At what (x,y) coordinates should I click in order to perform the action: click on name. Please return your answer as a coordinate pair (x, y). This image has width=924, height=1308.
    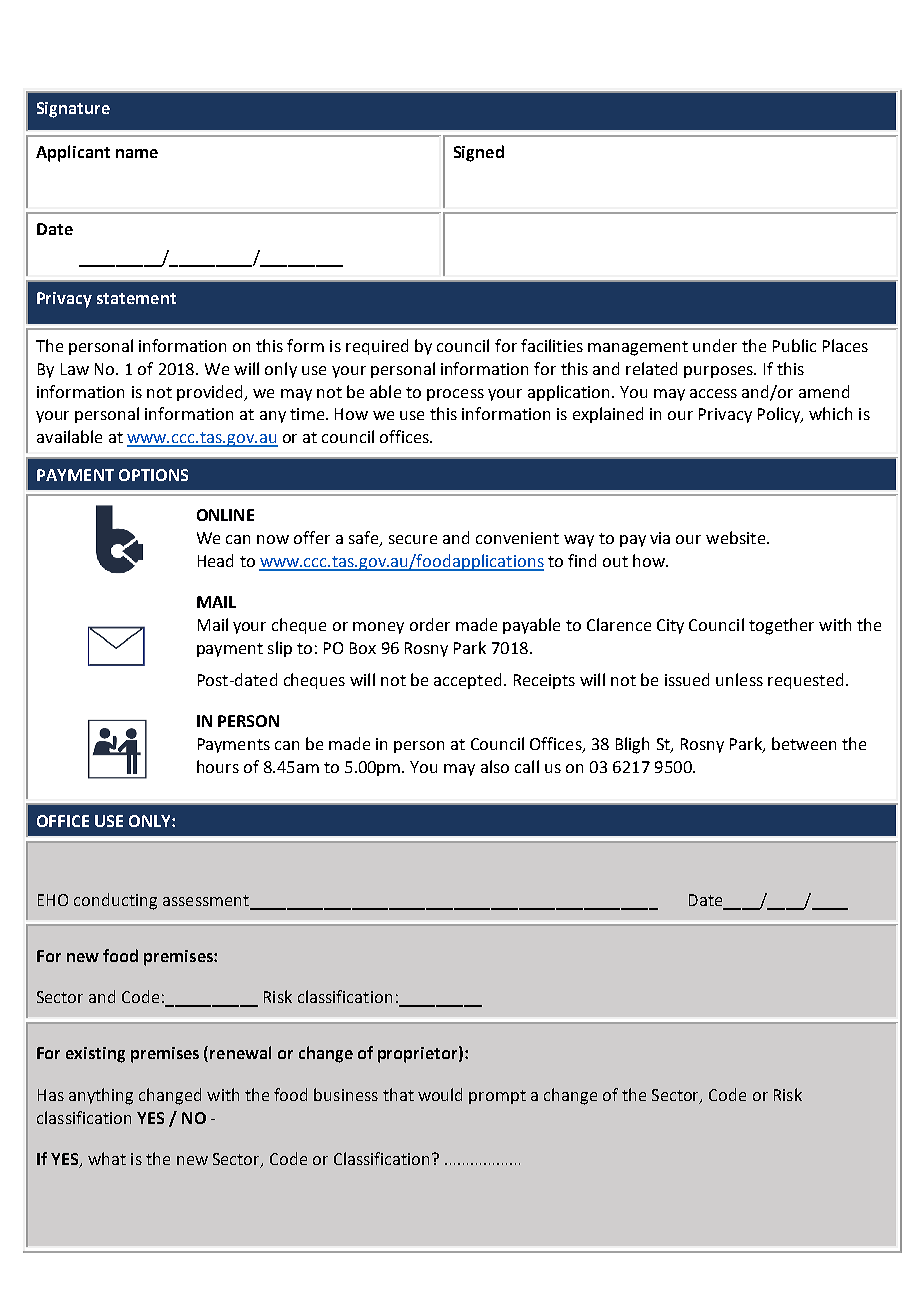
    Looking at the image, I should click on (137, 153).
